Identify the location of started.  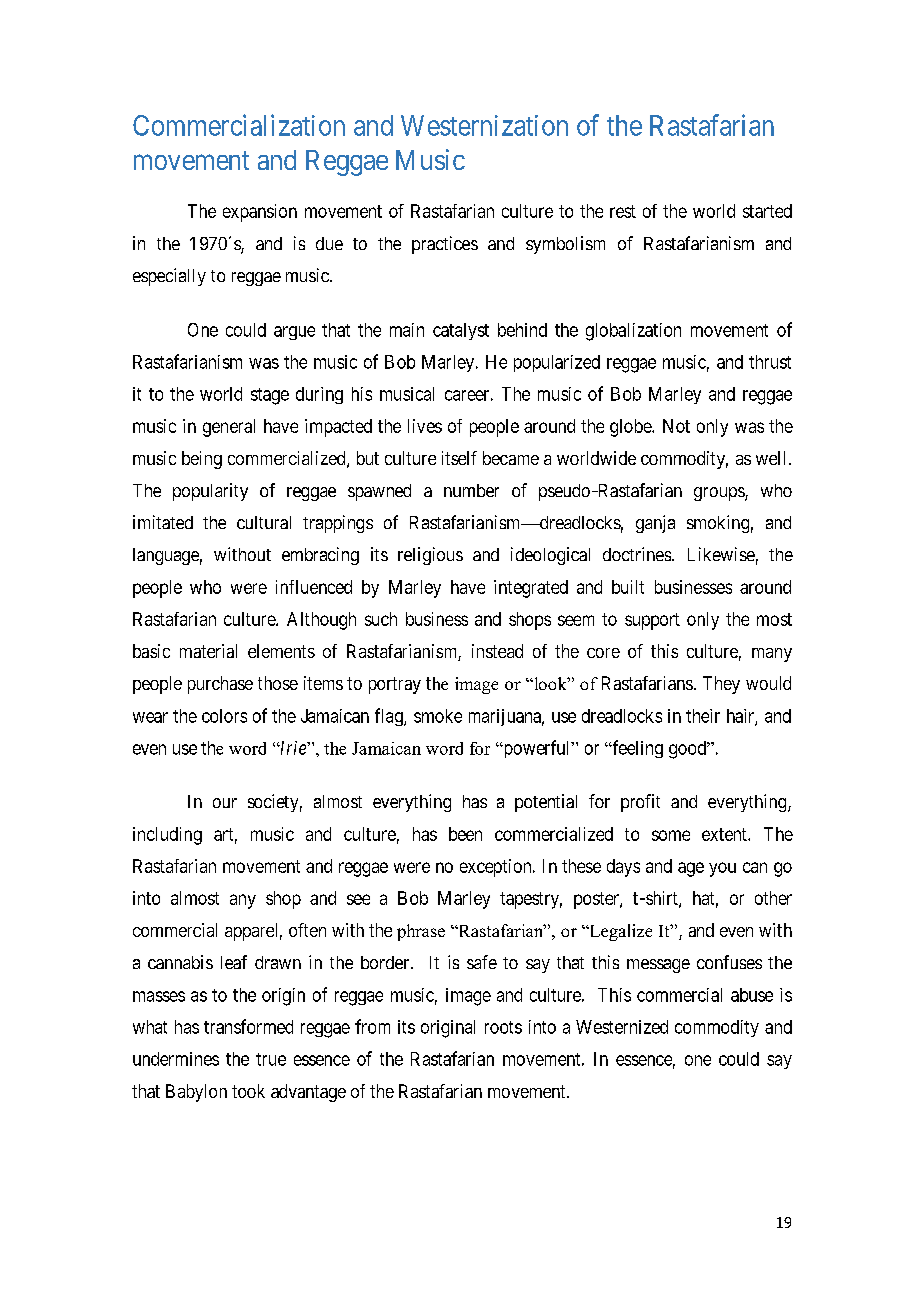
(767, 211).
